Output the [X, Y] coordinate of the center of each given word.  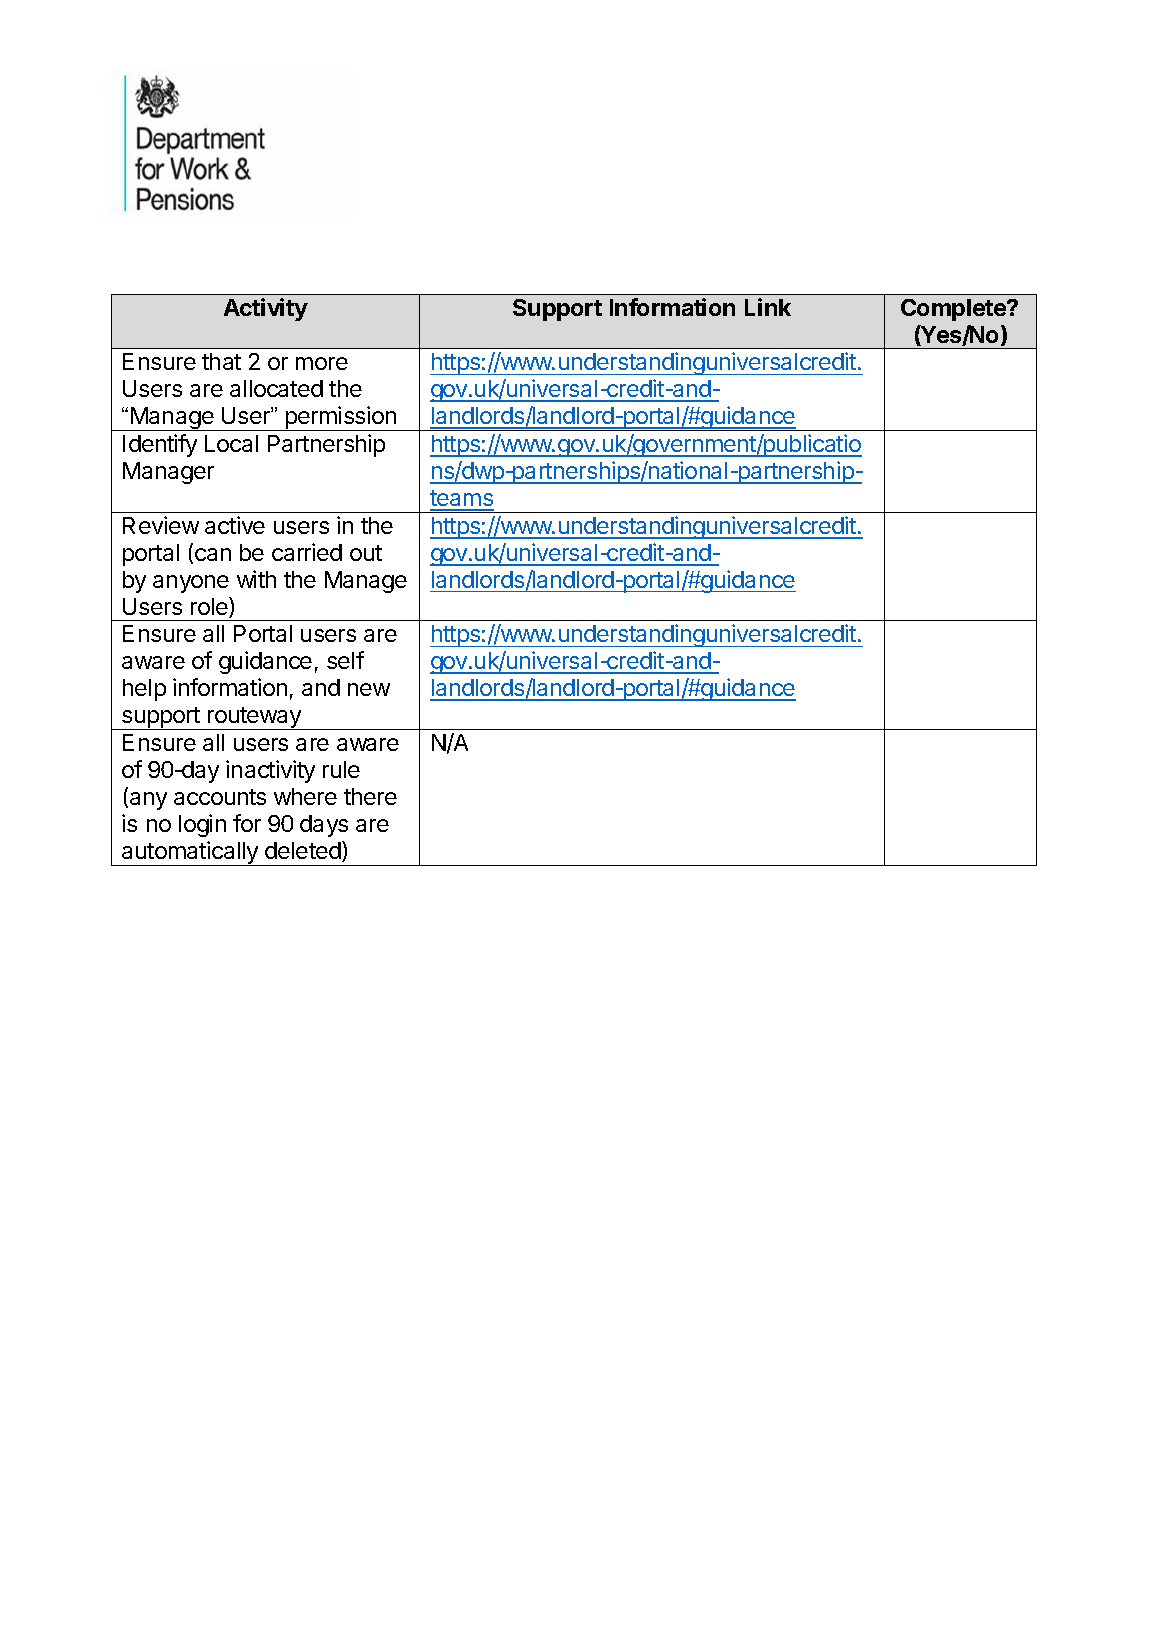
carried [307, 552]
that [221, 361]
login [202, 825]
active [235, 525]
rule [341, 769]
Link [768, 307]
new [369, 689]
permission [340, 418]
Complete [955, 310]
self [345, 660]
